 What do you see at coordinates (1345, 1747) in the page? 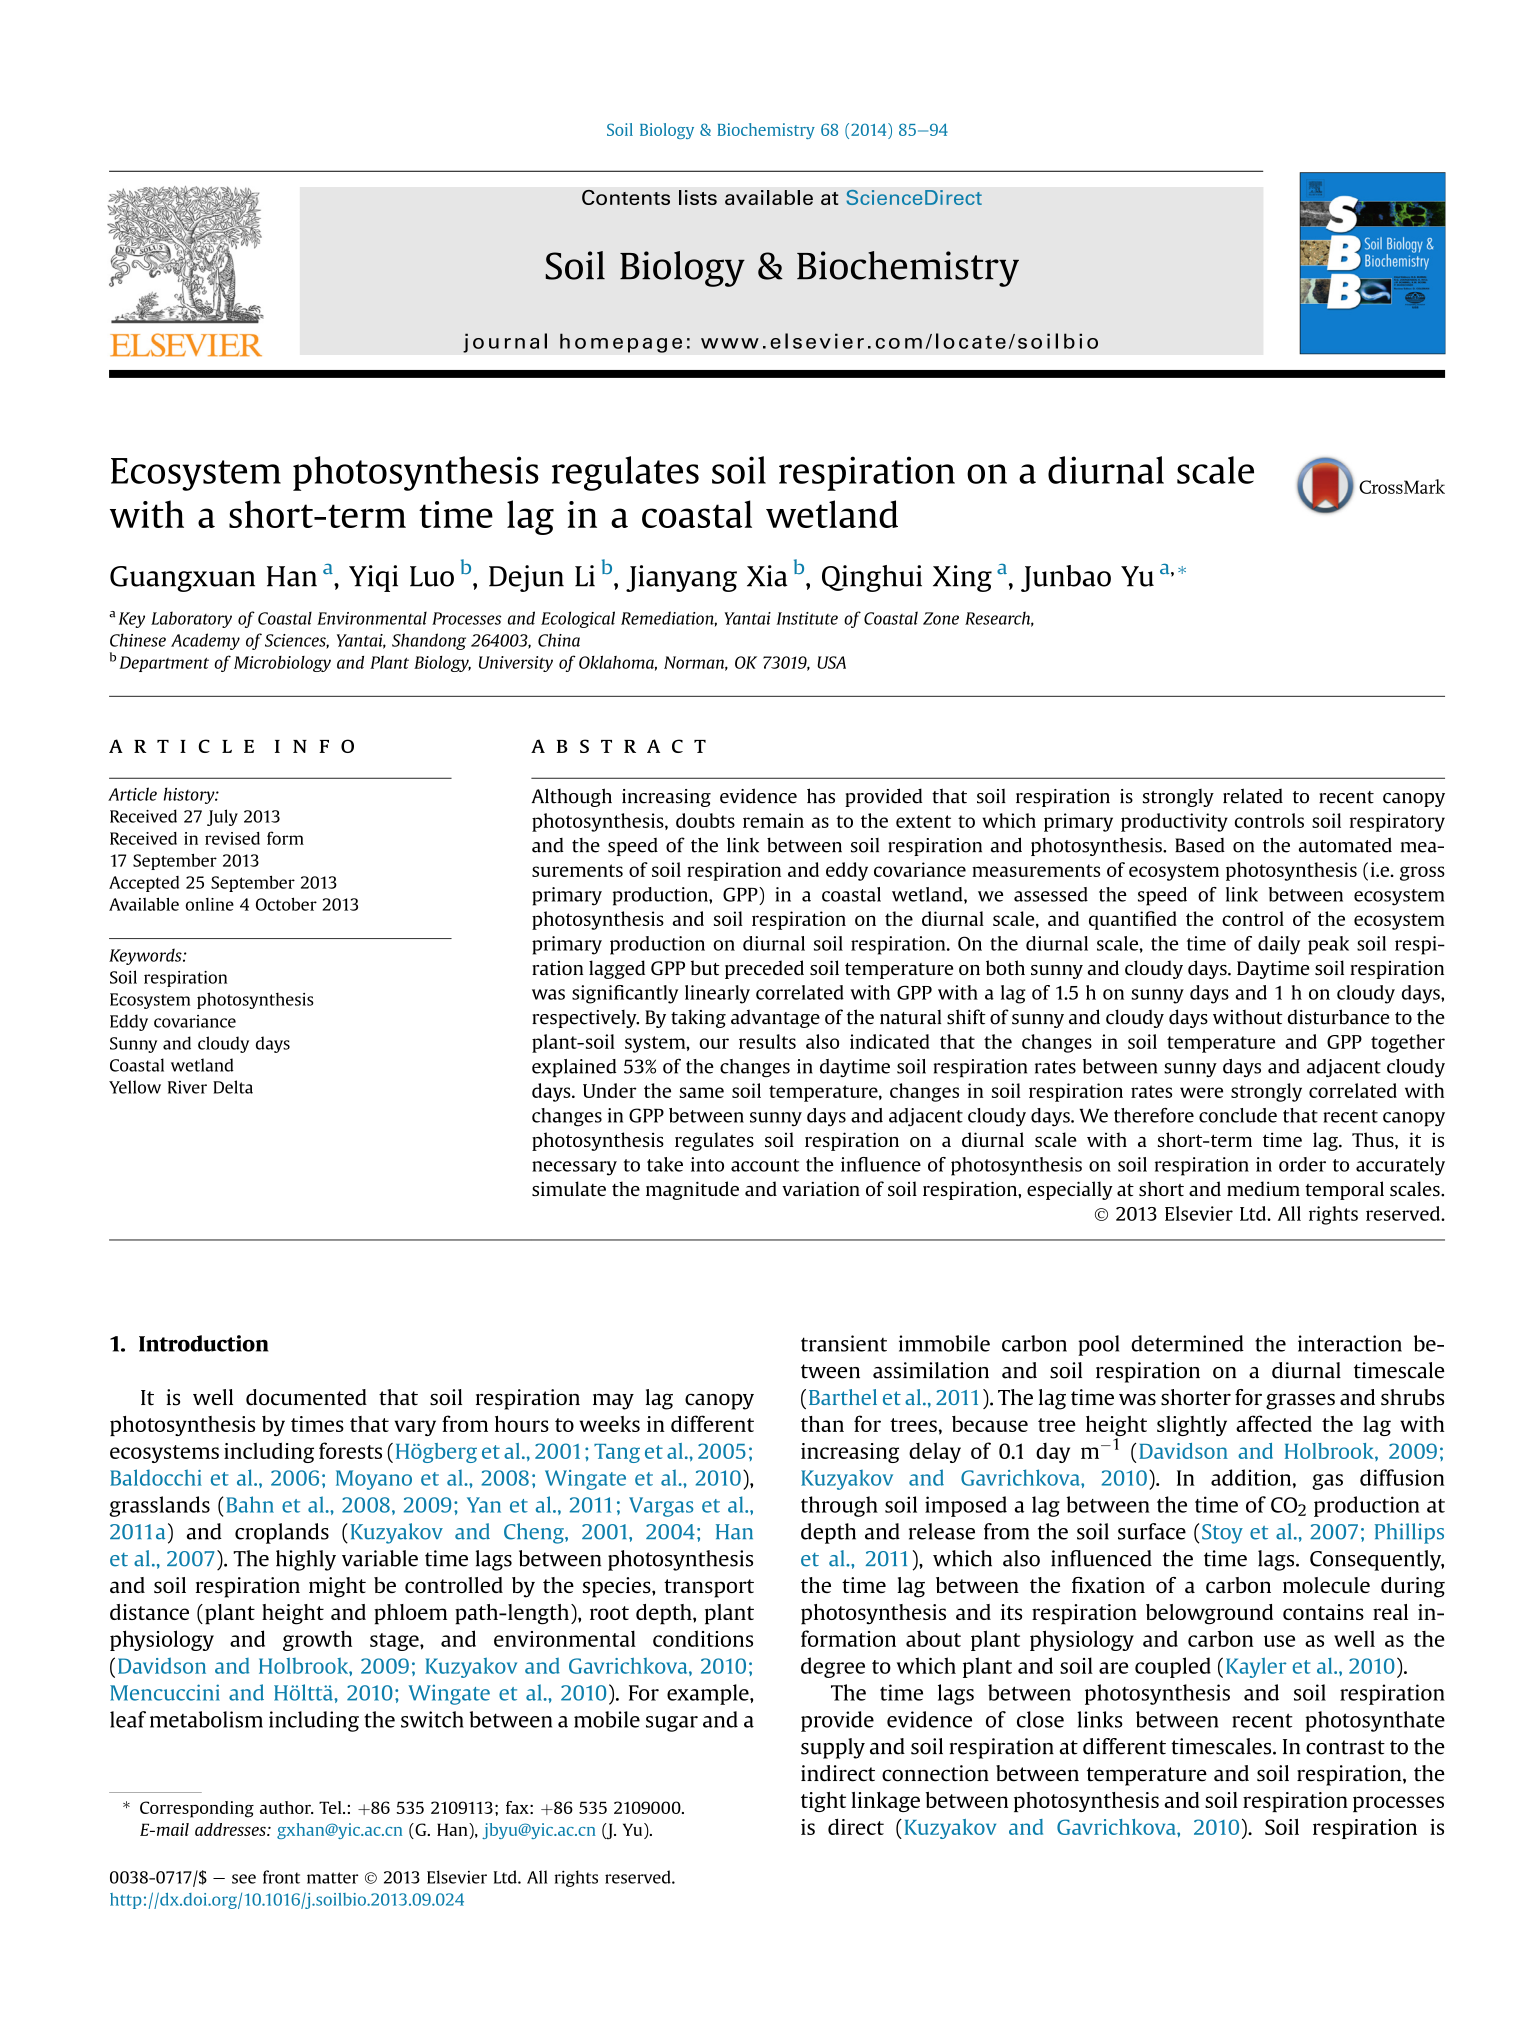
I see `contrast` at bounding box center [1345, 1747].
